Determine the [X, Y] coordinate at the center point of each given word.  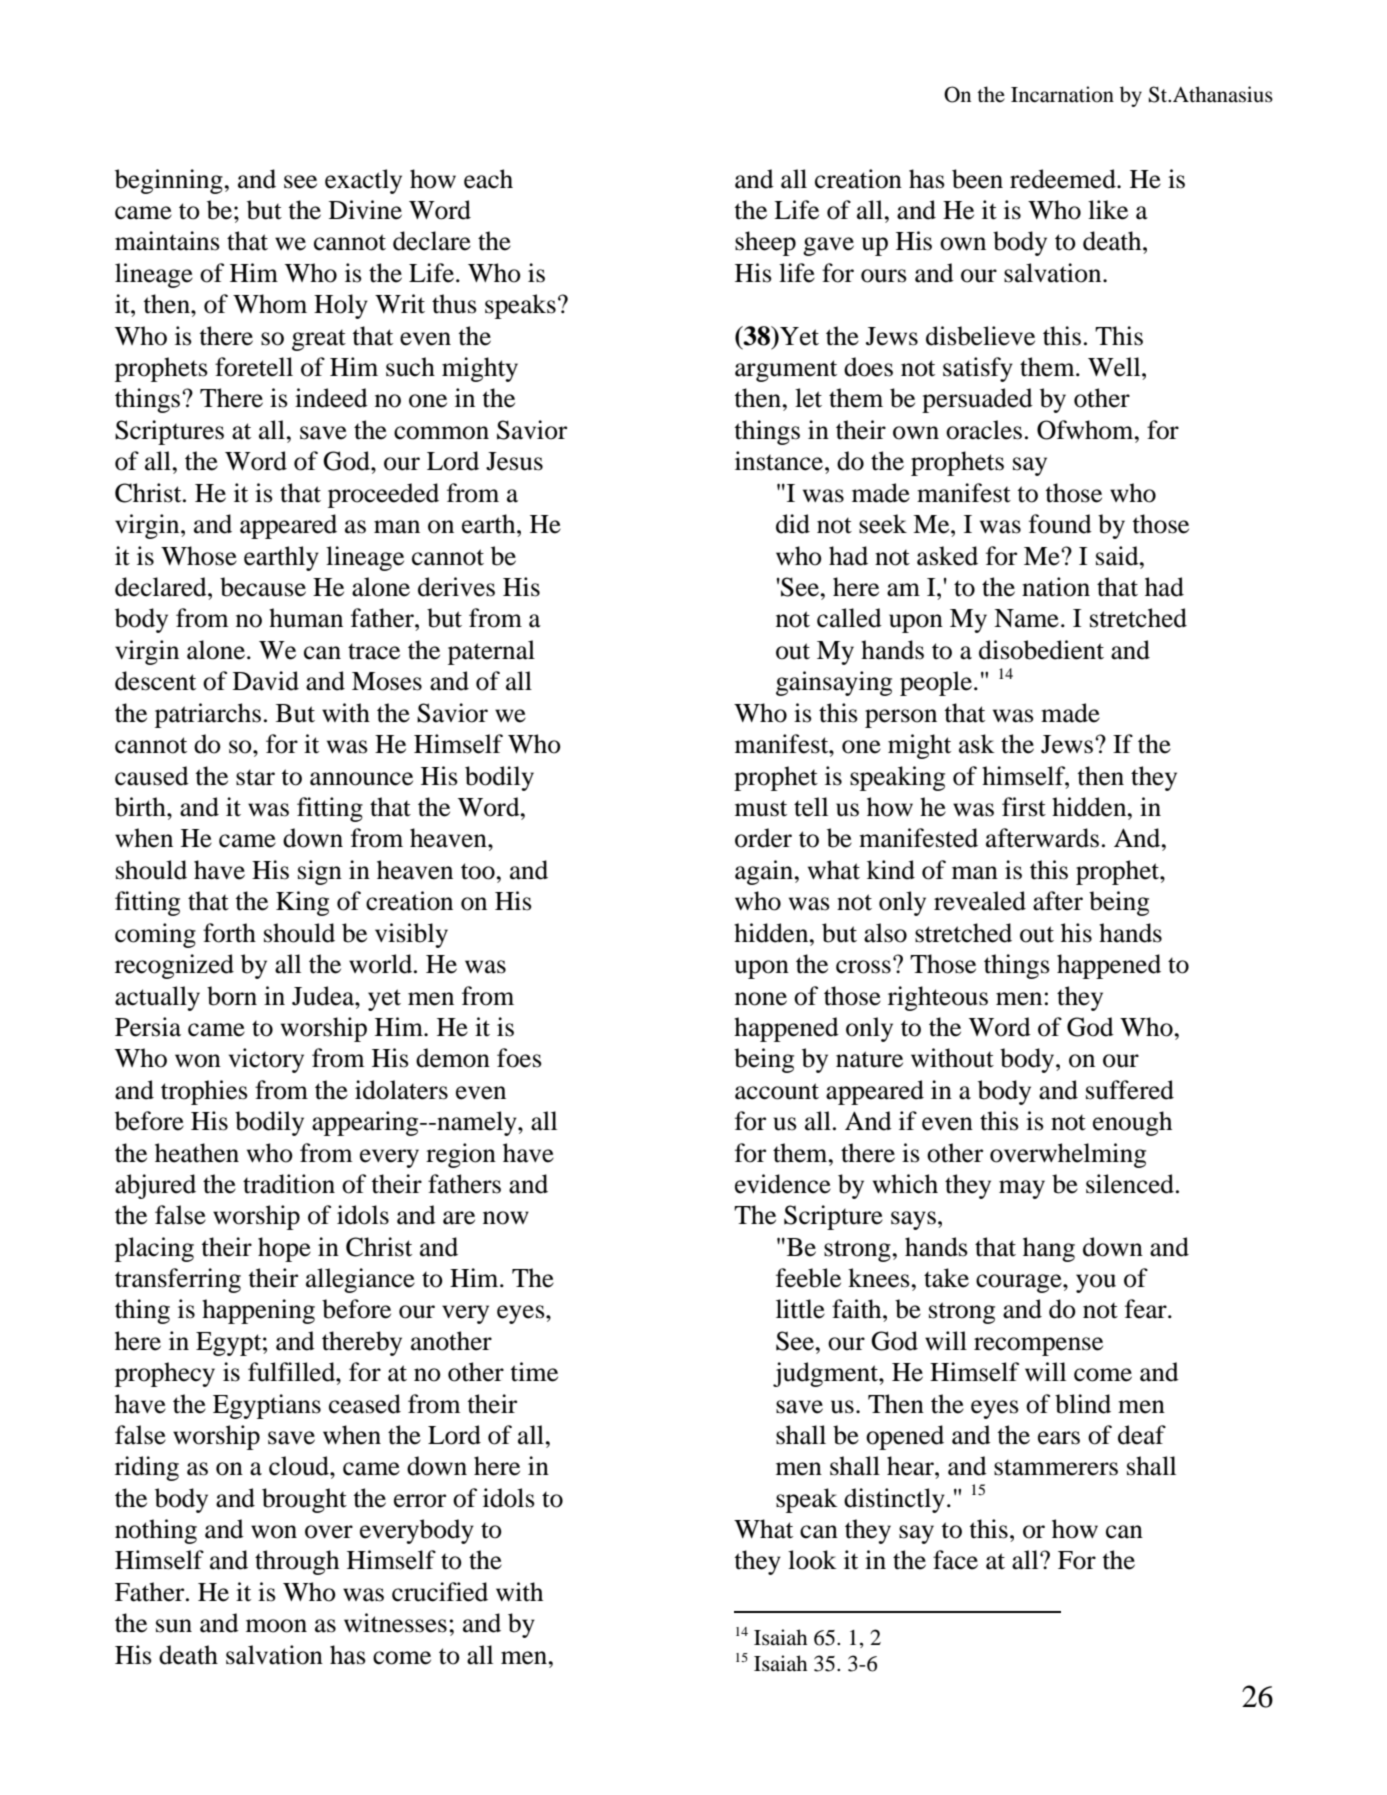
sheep [765, 243]
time [534, 1372]
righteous [938, 998]
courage [1020, 1283]
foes [519, 1058]
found [1060, 524]
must [761, 808]
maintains [167, 241]
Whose [199, 556]
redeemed [1064, 179]
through [297, 1562]
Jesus [514, 461]
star [255, 777]
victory [266, 1060]
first [1024, 807]
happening [258, 1311]
